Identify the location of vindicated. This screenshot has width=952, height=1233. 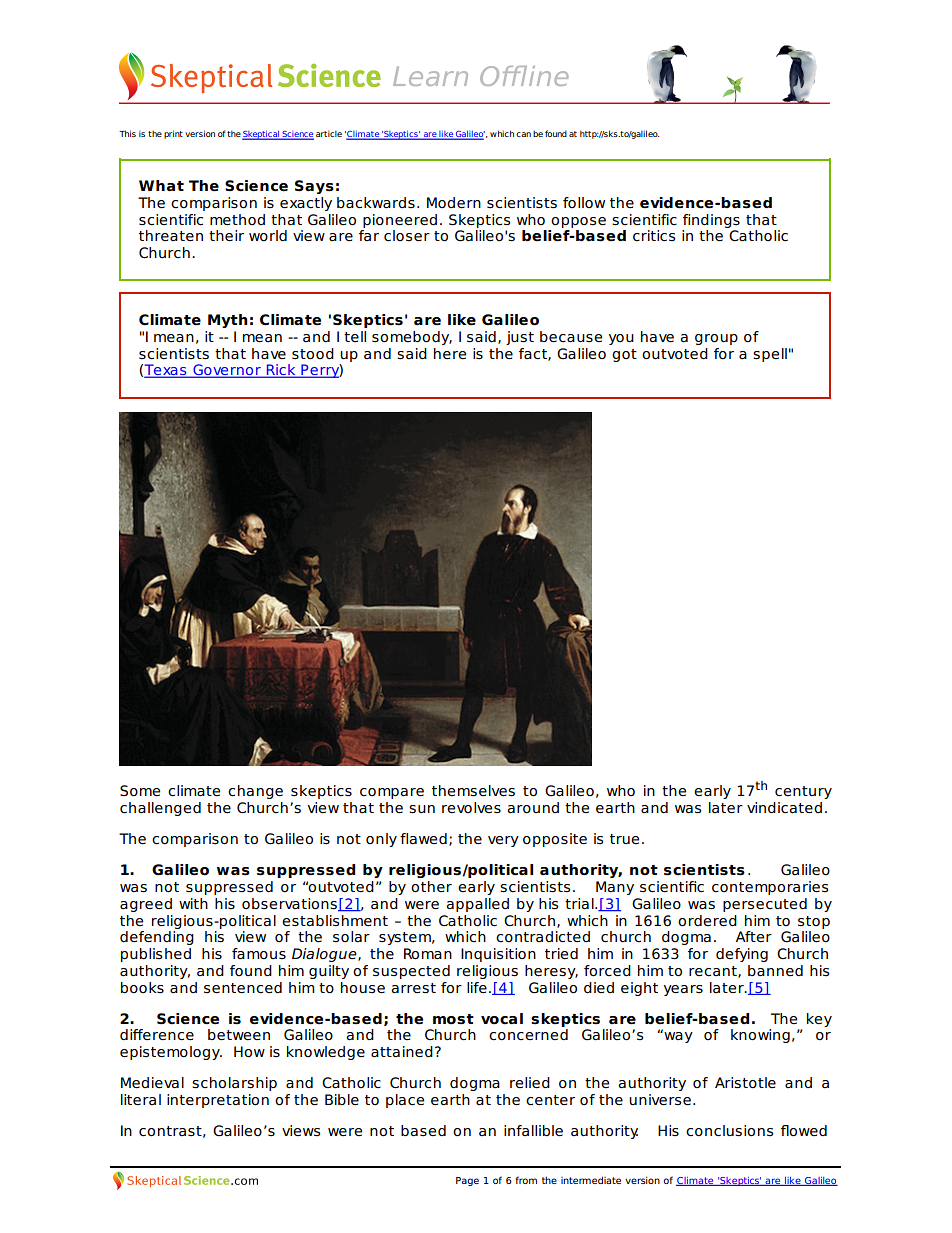
(784, 808).
